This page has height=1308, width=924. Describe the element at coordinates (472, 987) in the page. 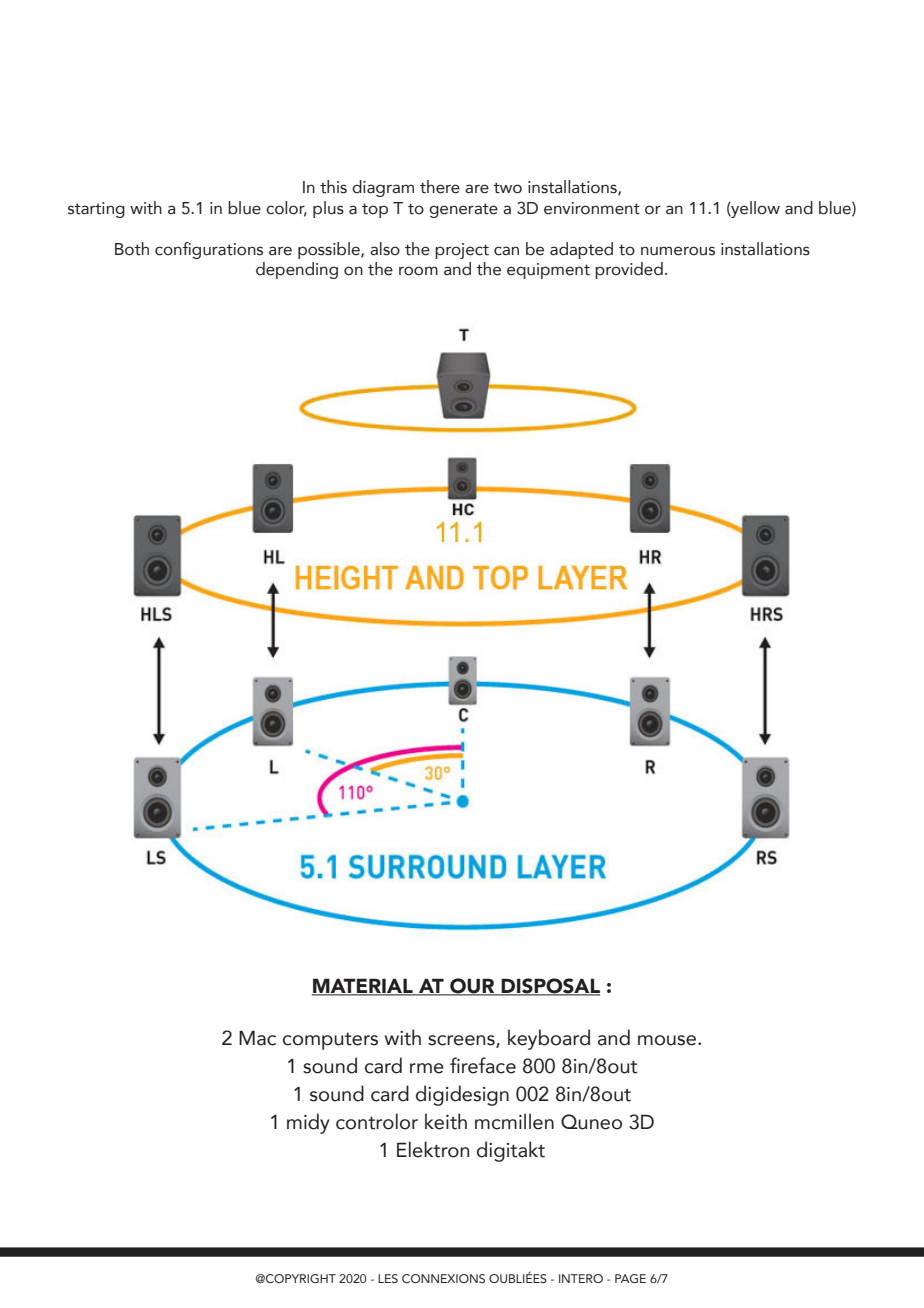

I see `OUR` at that location.
